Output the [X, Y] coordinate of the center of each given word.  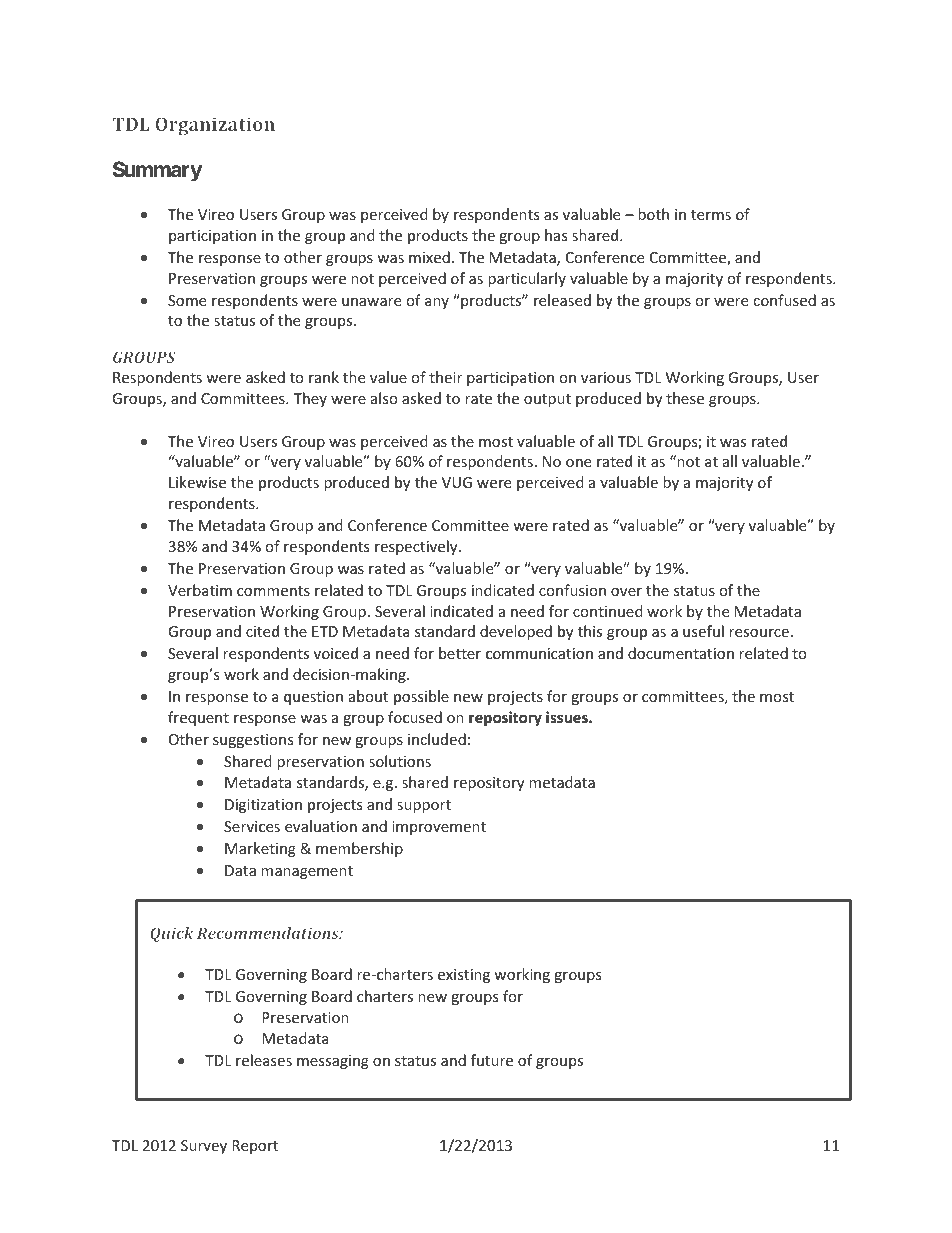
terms [711, 215]
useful [703, 631]
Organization [215, 126]
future [492, 1060]
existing [464, 976]
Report [255, 1147]
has [556, 235]
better [460, 653]
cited [262, 631]
